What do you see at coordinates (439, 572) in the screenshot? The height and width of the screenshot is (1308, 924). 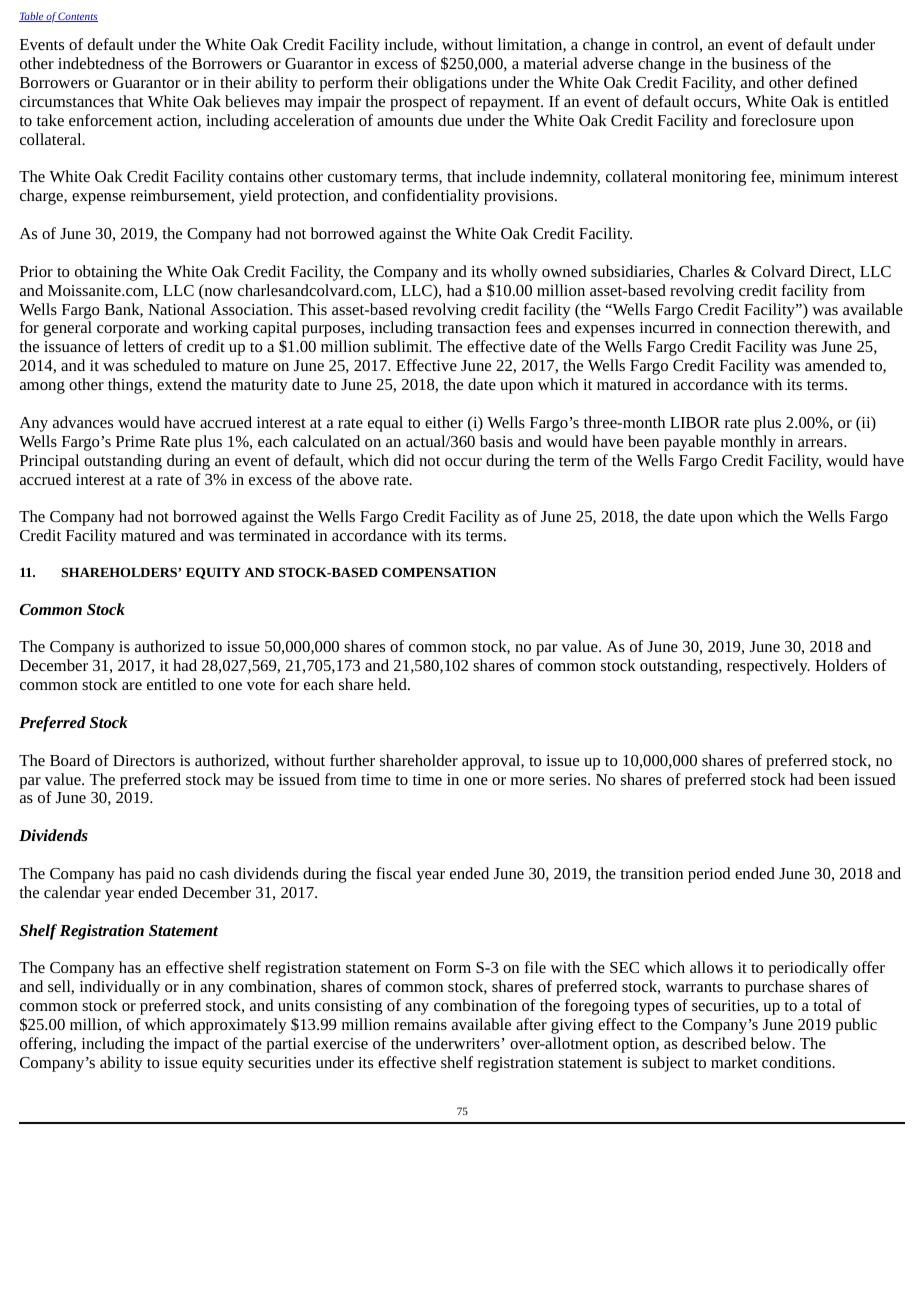 I see `COMPENSATION` at bounding box center [439, 572].
